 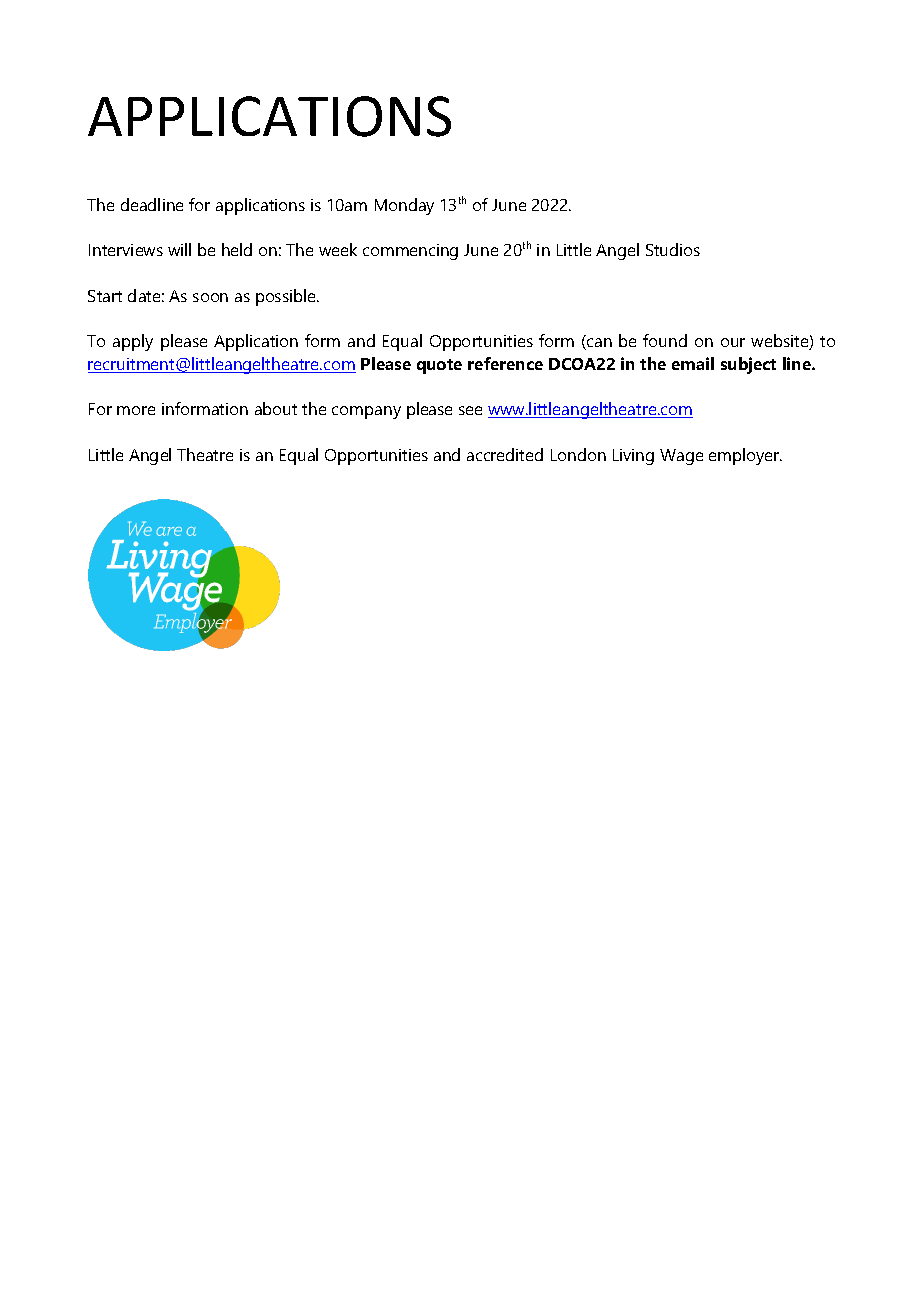 What do you see at coordinates (136, 410) in the screenshot?
I see `more` at bounding box center [136, 410].
